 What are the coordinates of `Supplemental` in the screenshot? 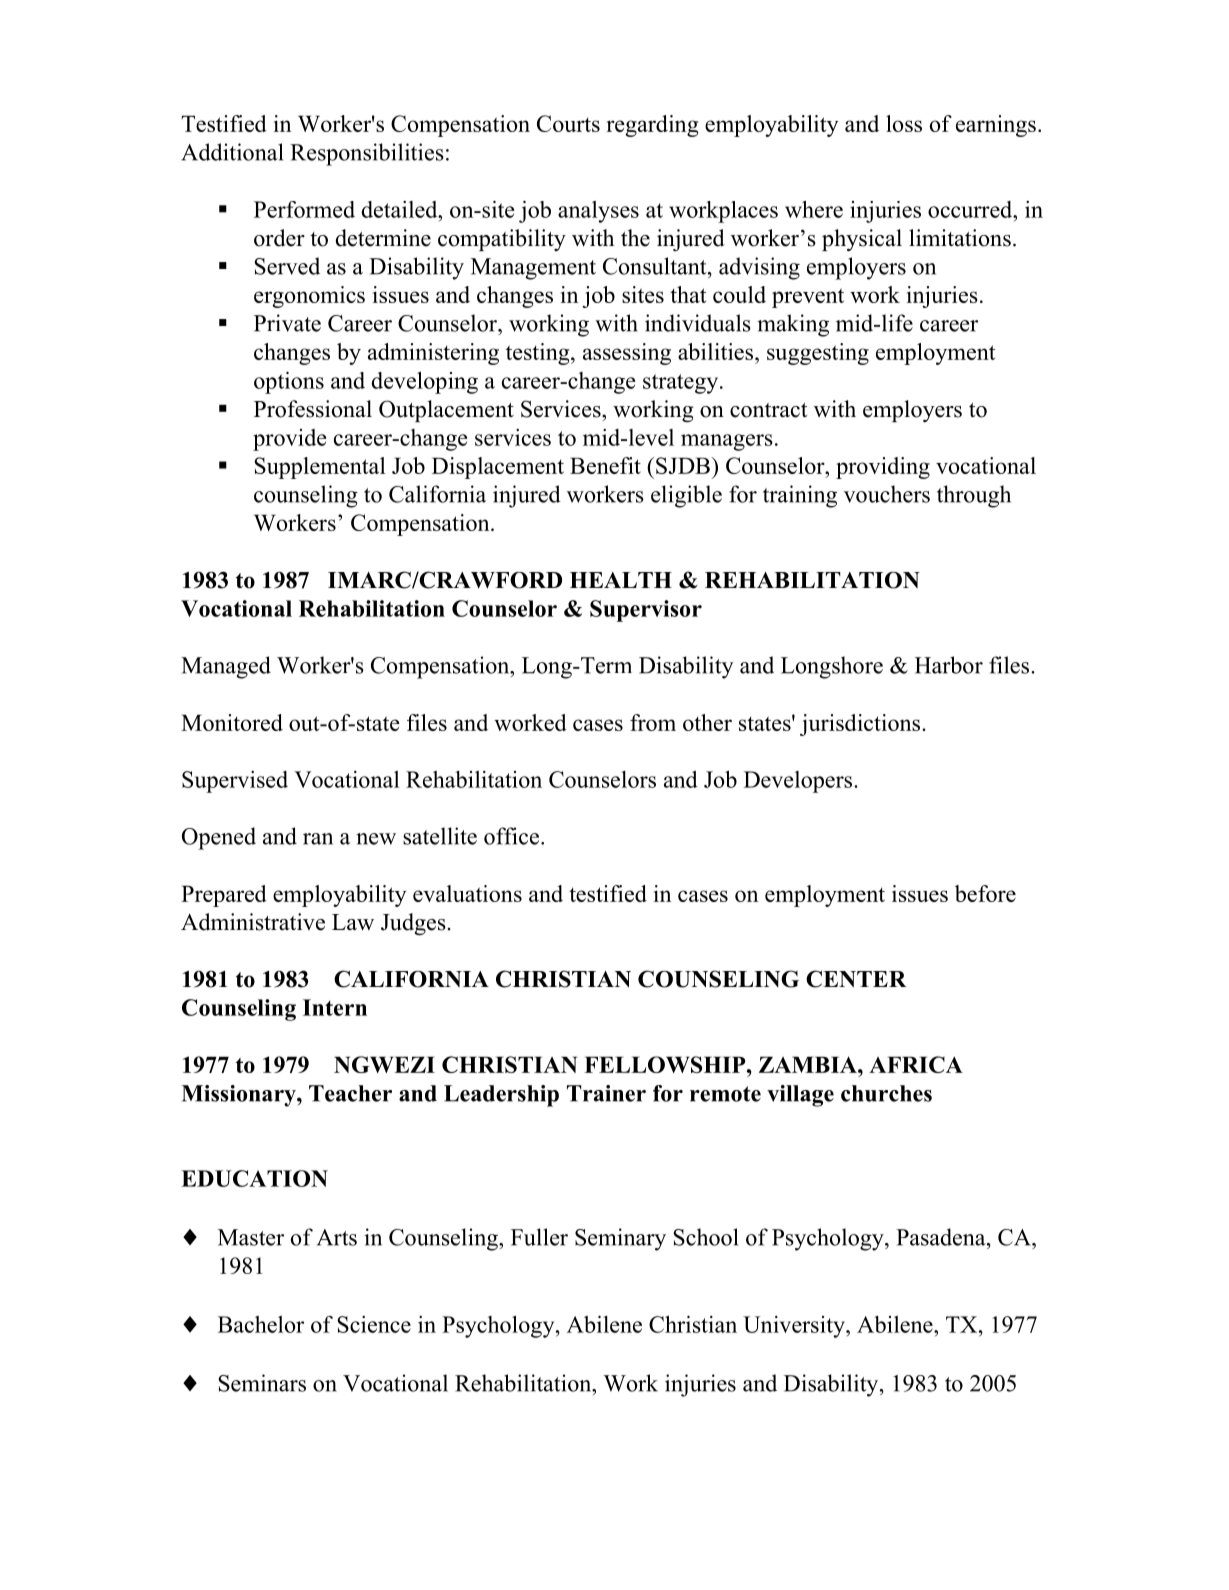 It's located at (320, 468).
